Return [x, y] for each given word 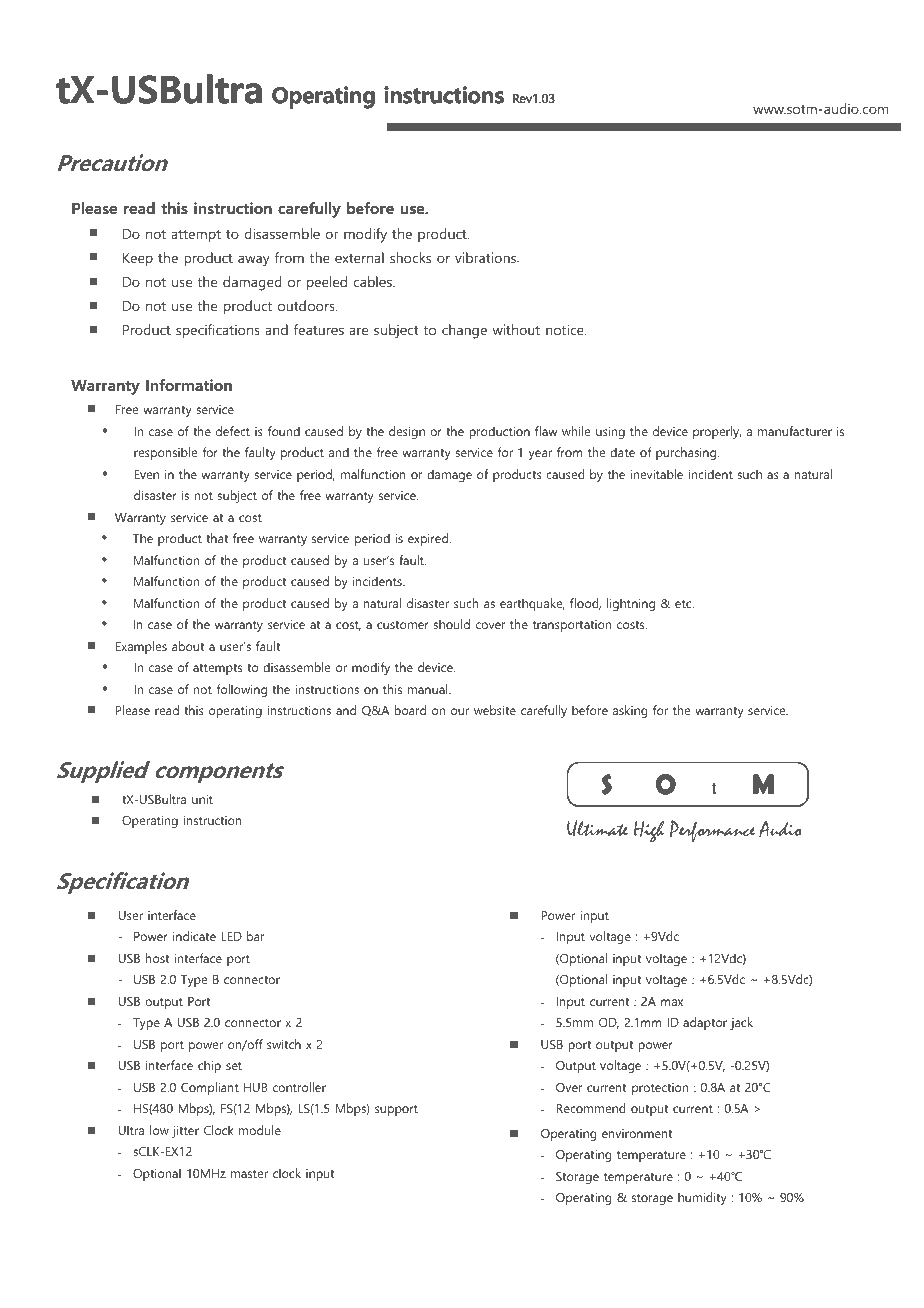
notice [566, 329]
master [249, 1174]
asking [630, 711]
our [460, 711]
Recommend [591, 1108]
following [242, 690]
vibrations [486, 257]
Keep [138, 260]
